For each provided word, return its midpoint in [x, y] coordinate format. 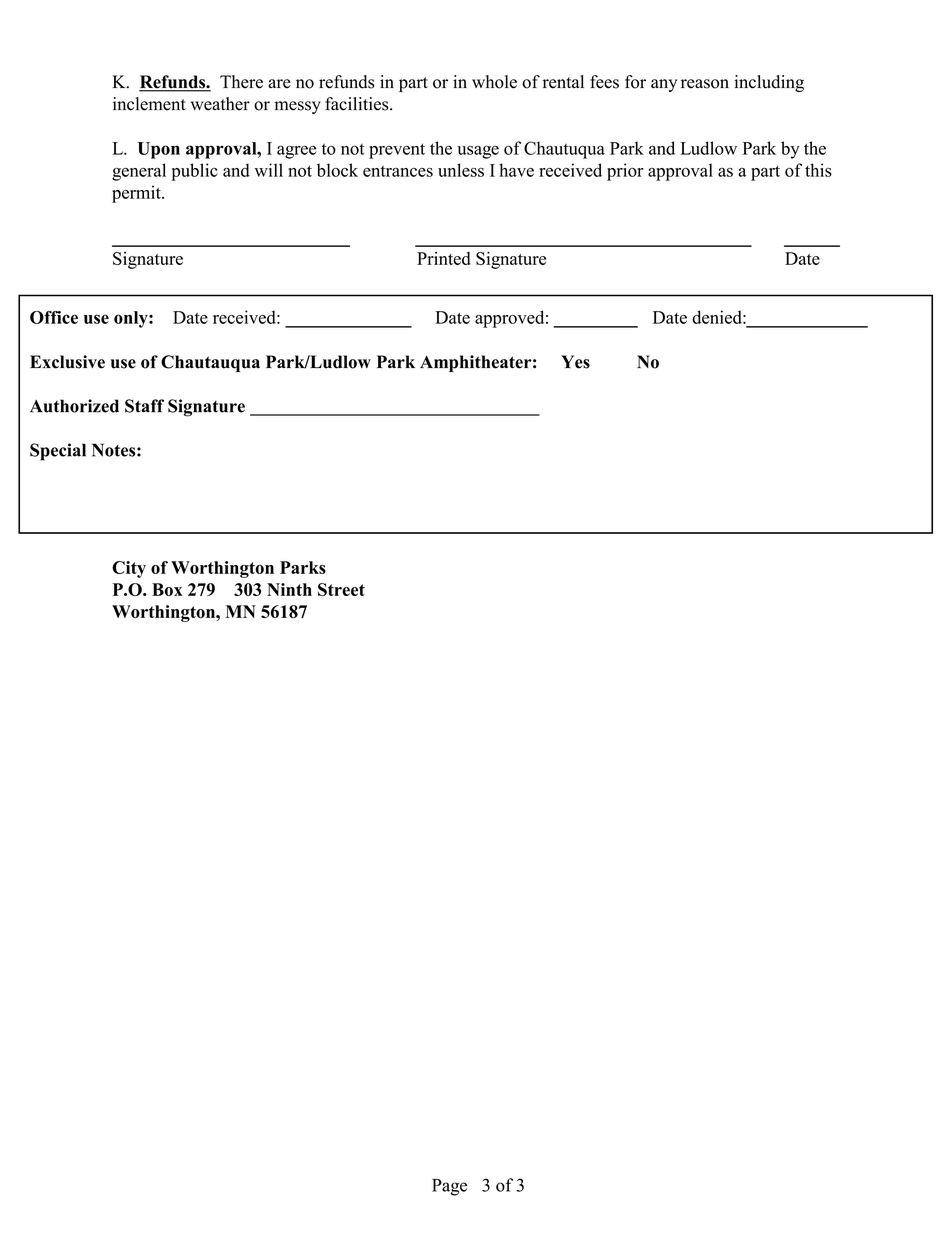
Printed [443, 258]
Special [58, 452]
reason [705, 84]
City [129, 569]
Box [167, 589]
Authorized [74, 406]
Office [54, 317]
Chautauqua [210, 363]
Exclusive [67, 362]
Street [341, 589]
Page [449, 1187]
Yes [575, 362]
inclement [149, 104]
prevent [397, 151]
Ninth [289, 589]
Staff [144, 406]
